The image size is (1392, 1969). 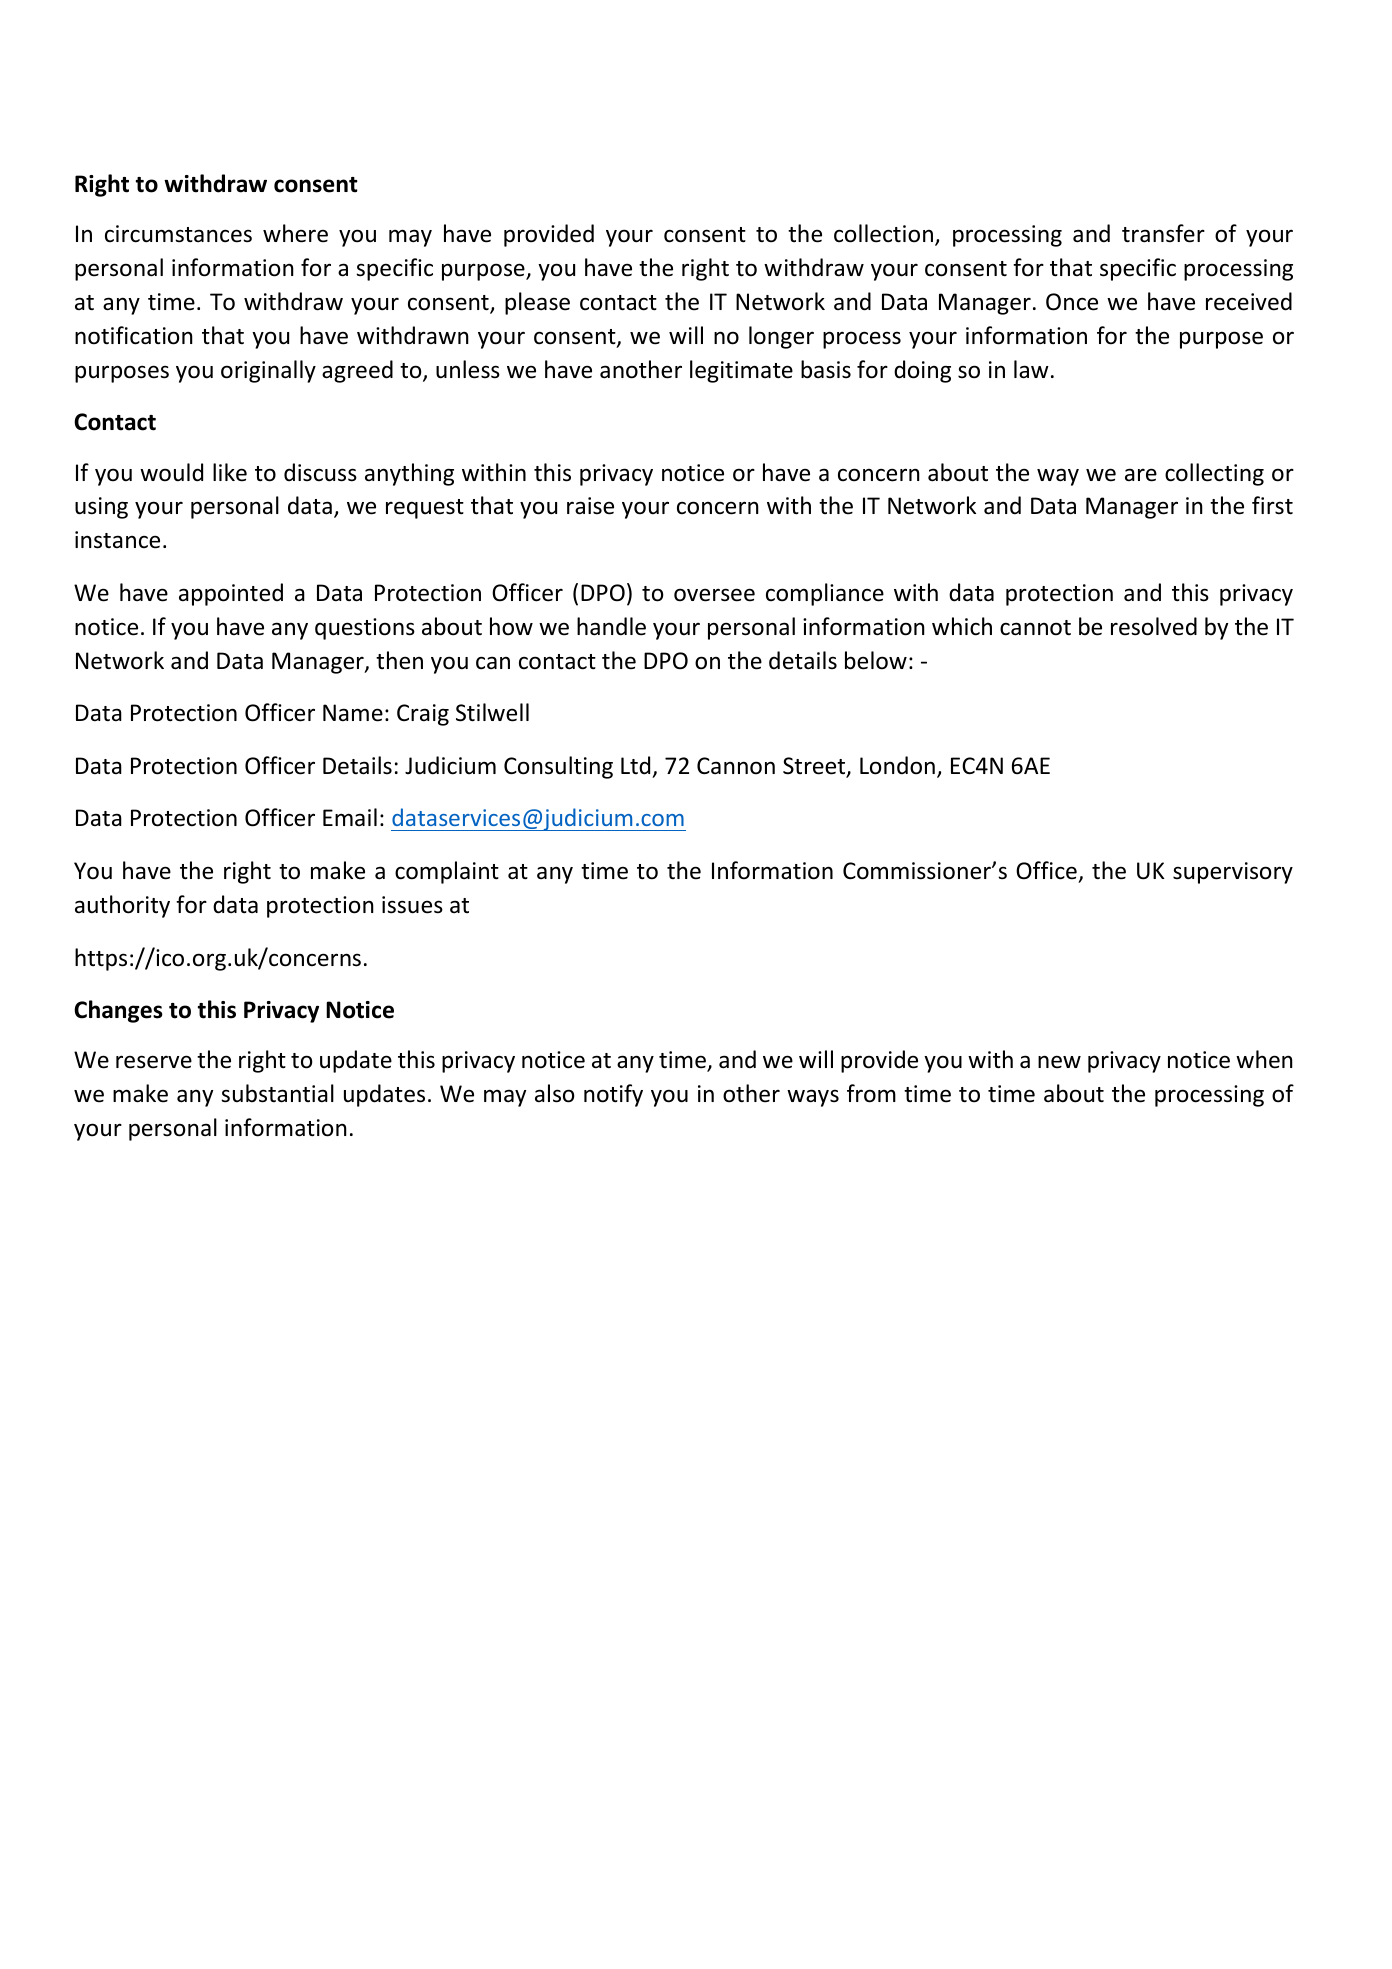 I want to click on authority, so click(x=122, y=906).
